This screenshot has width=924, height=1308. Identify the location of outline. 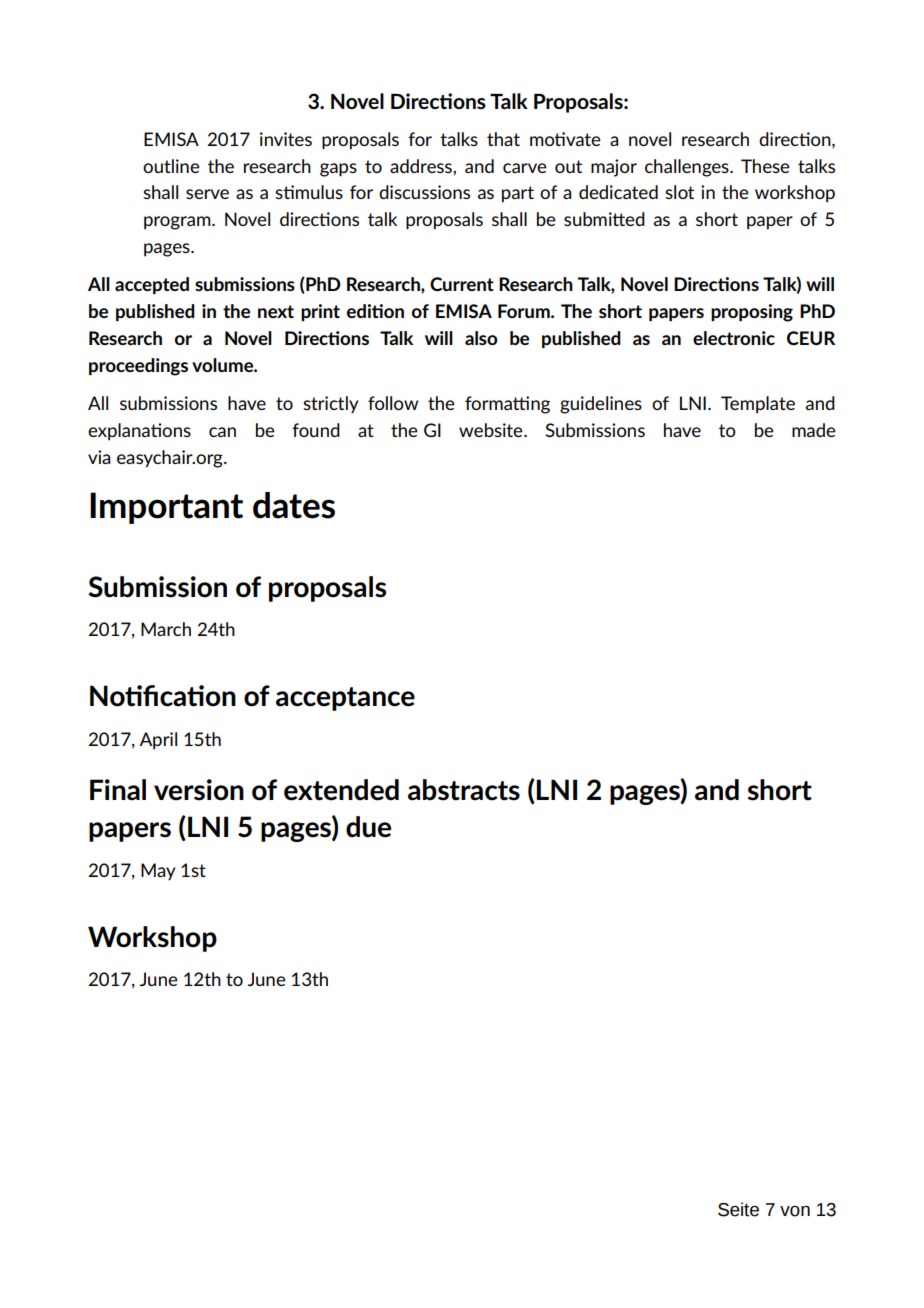
(171, 166).
